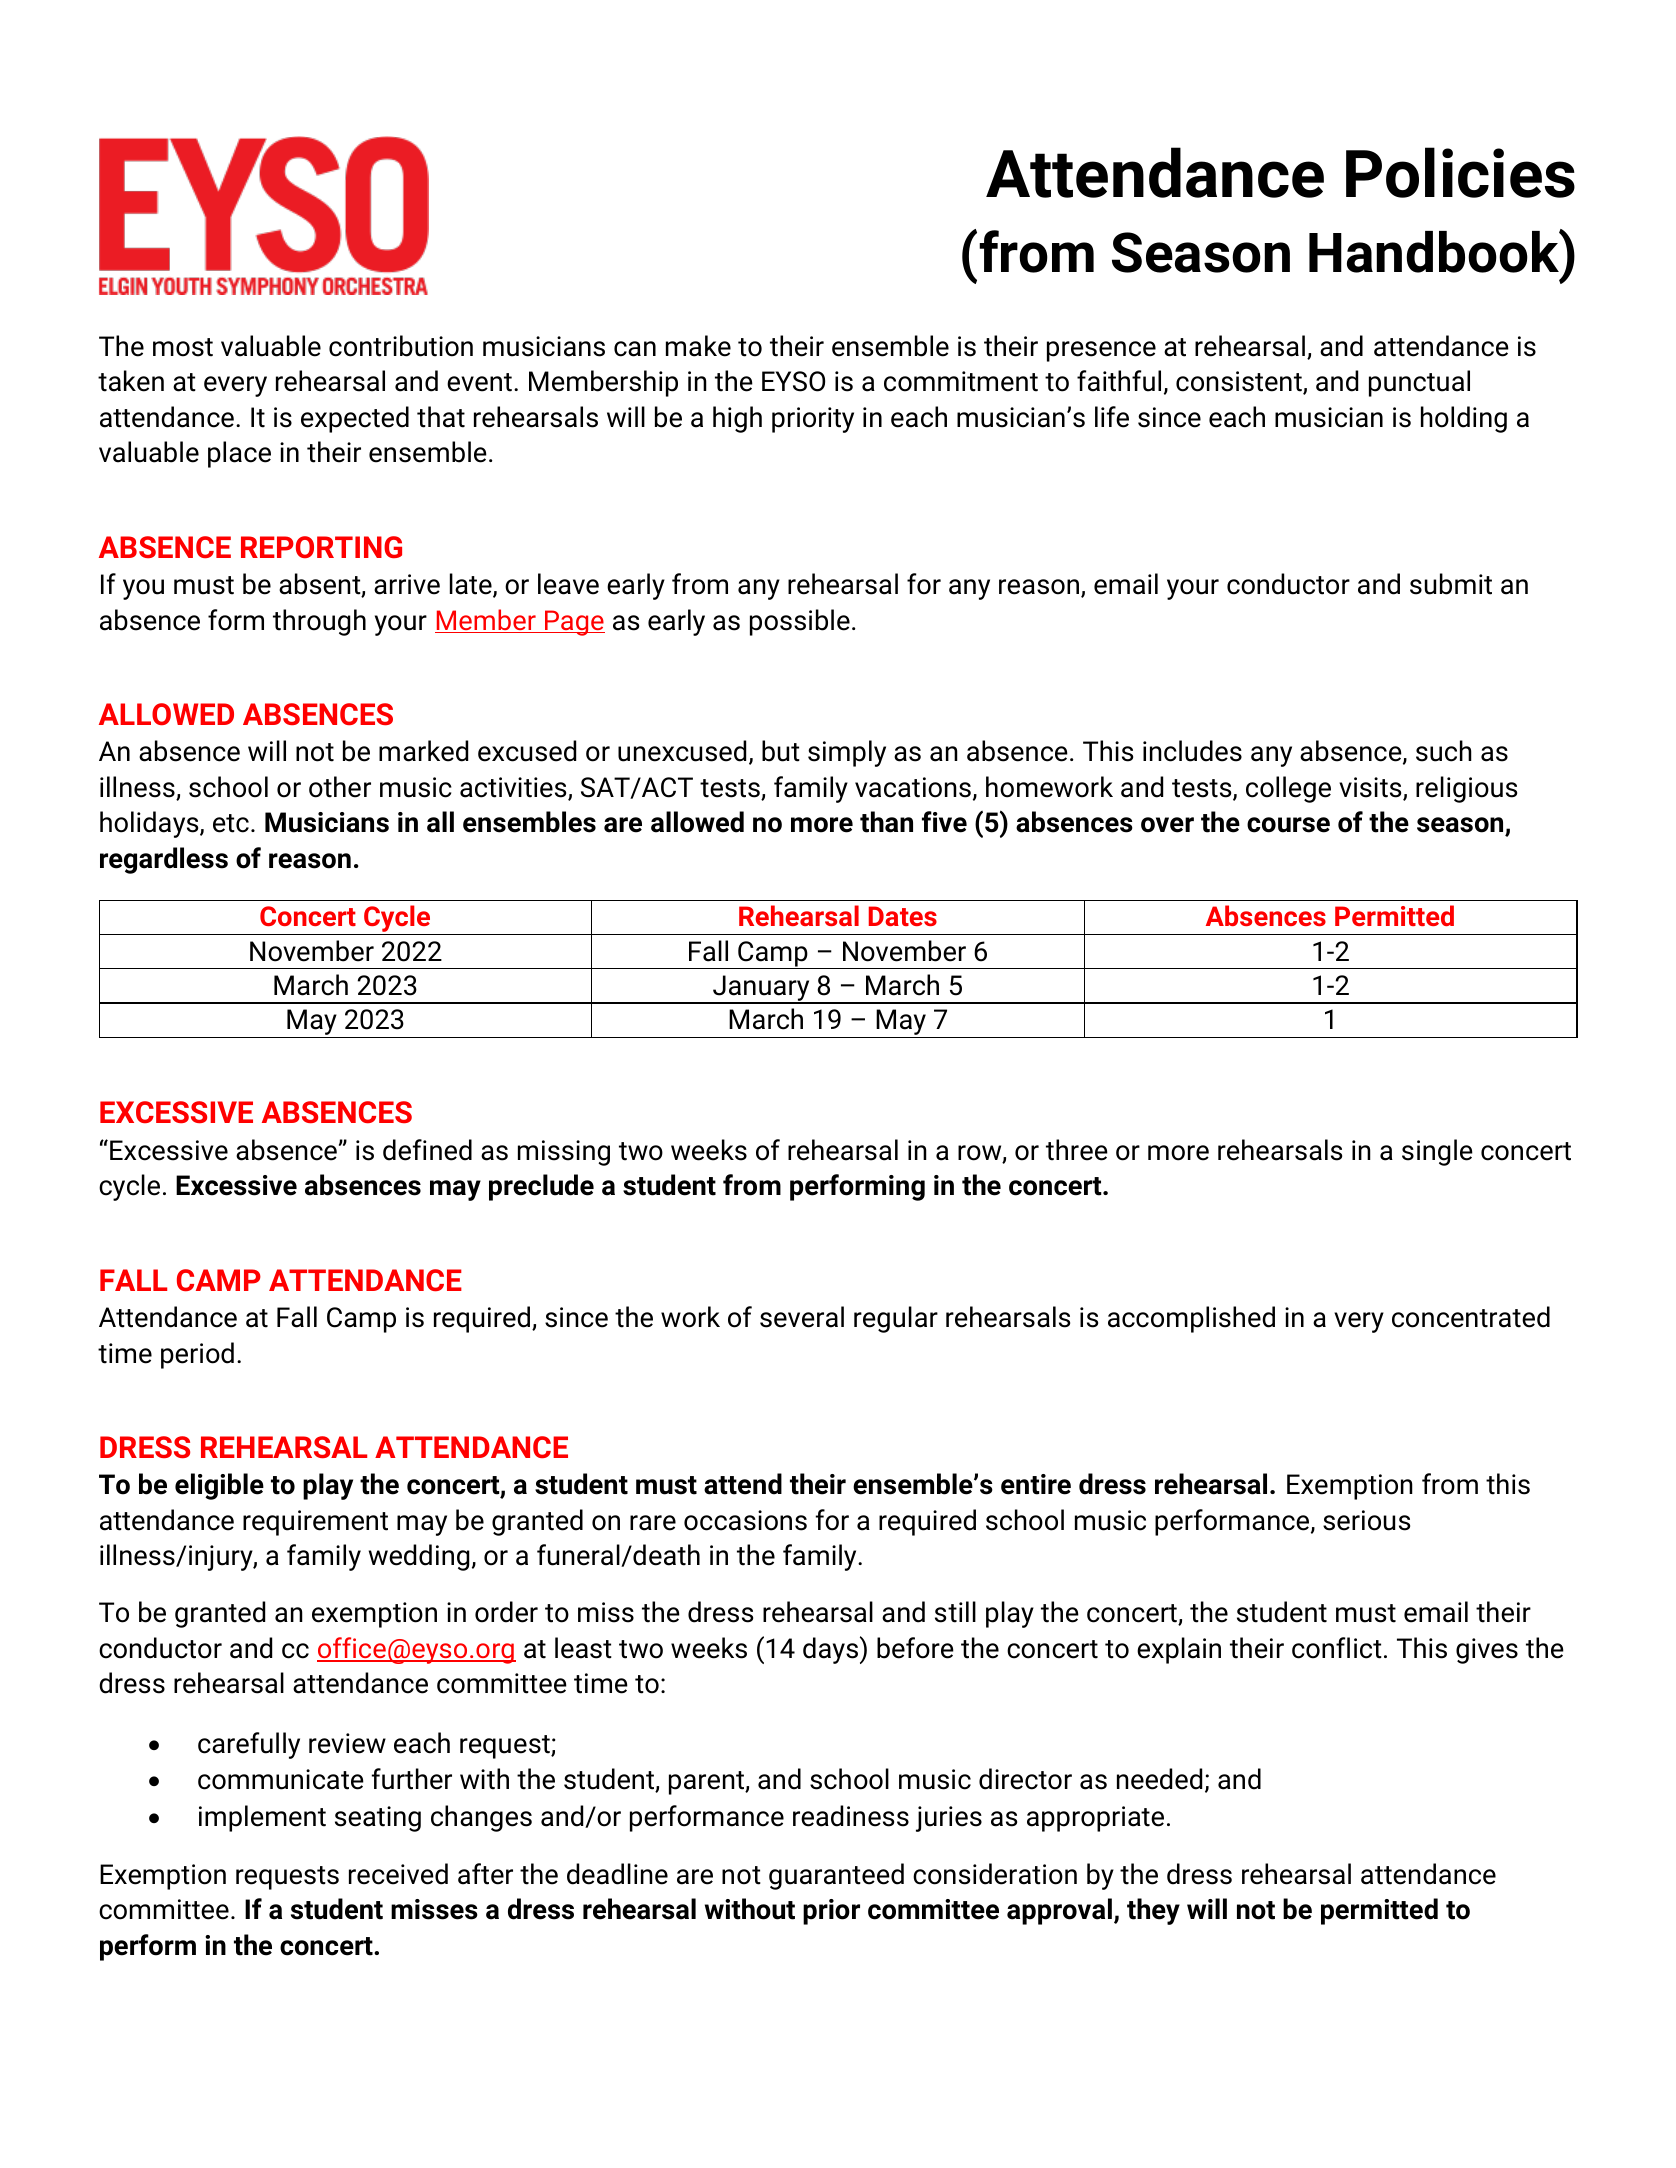  What do you see at coordinates (1451, 584) in the screenshot?
I see `submit` at bounding box center [1451, 584].
